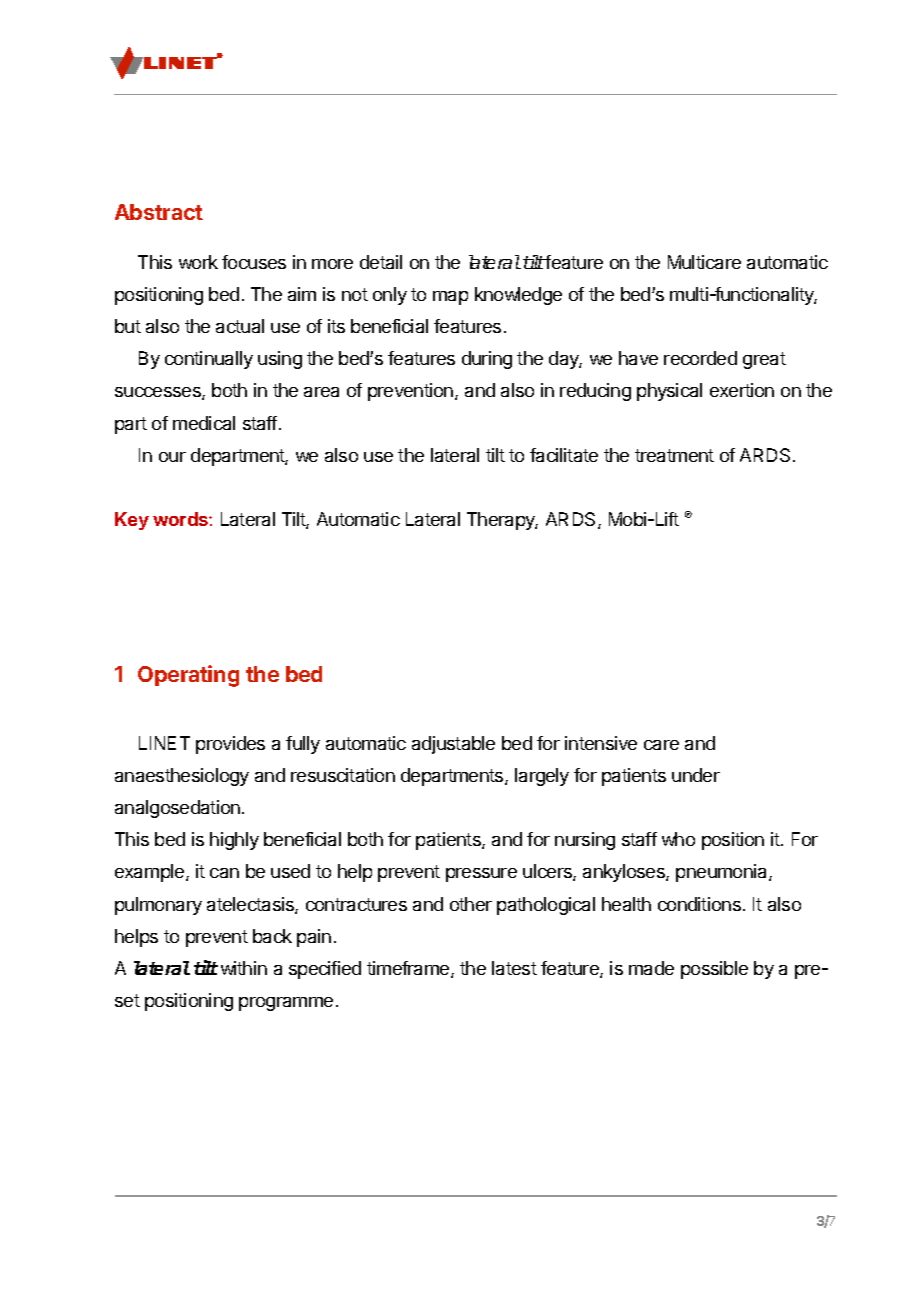  What do you see at coordinates (381, 262) in the image?
I see `detail` at bounding box center [381, 262].
